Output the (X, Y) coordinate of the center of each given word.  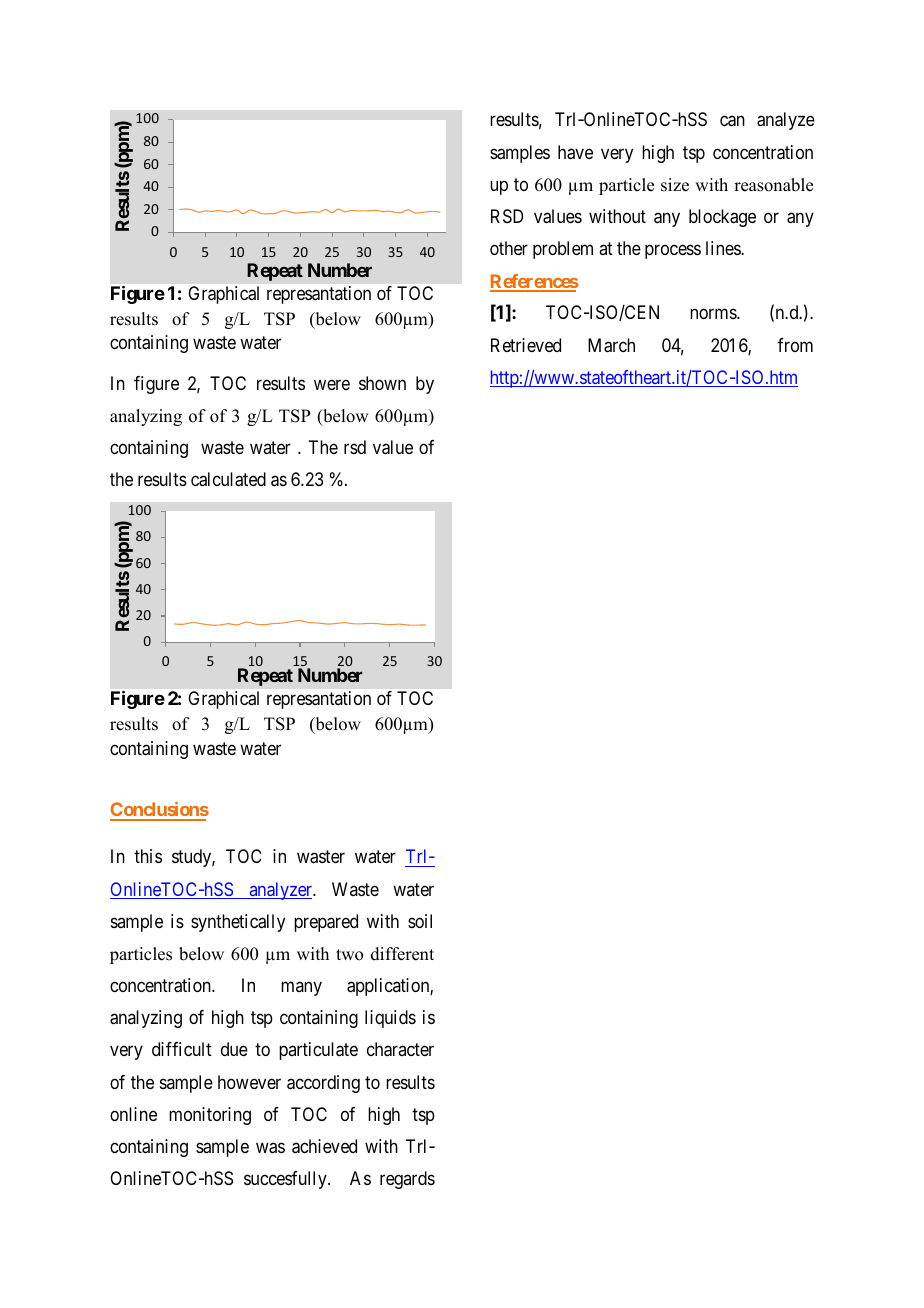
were (332, 384)
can (732, 121)
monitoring (210, 1116)
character (400, 1049)
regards (407, 1180)
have (575, 152)
